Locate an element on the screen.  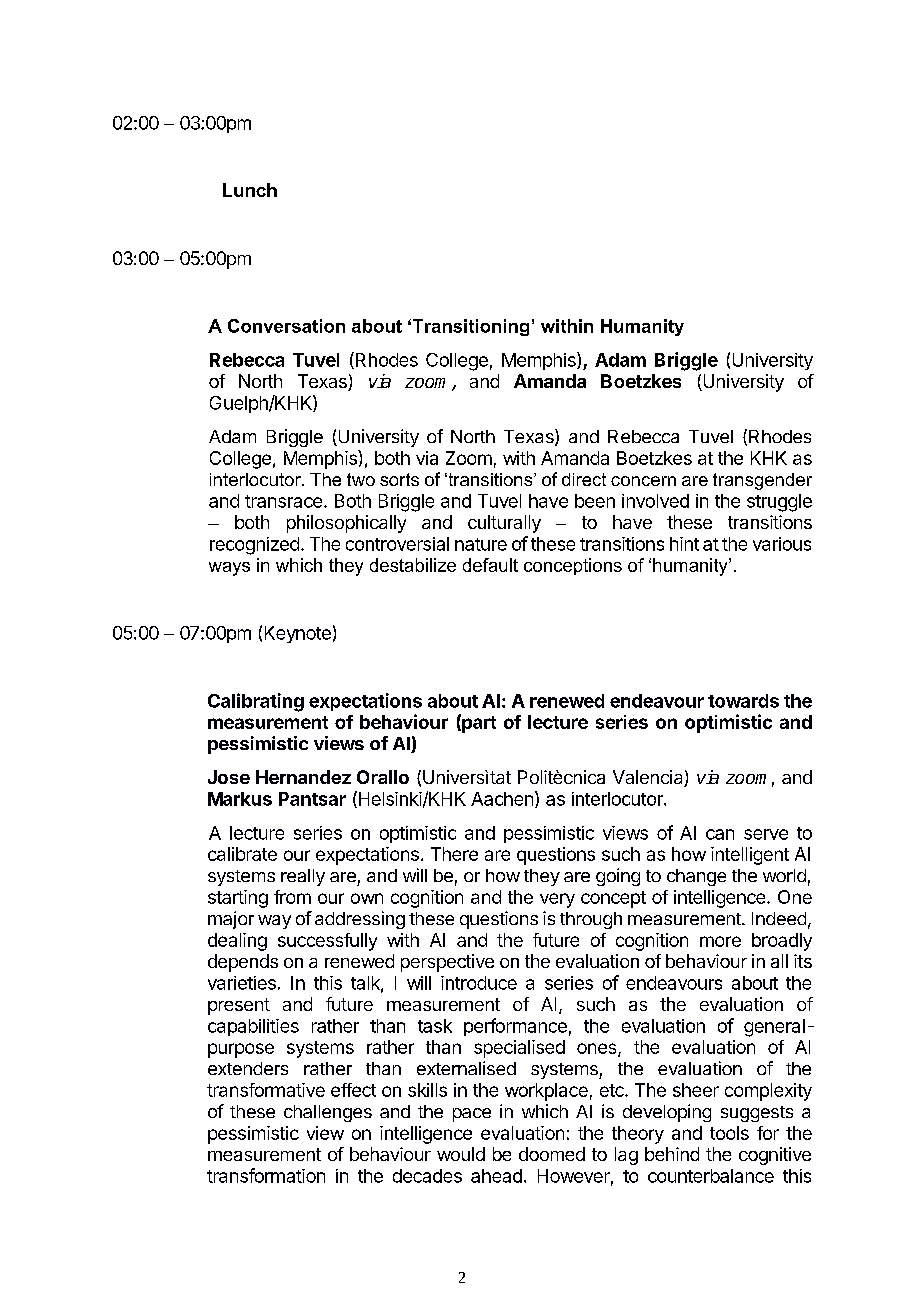
Aachen is located at coordinates (502, 799).
